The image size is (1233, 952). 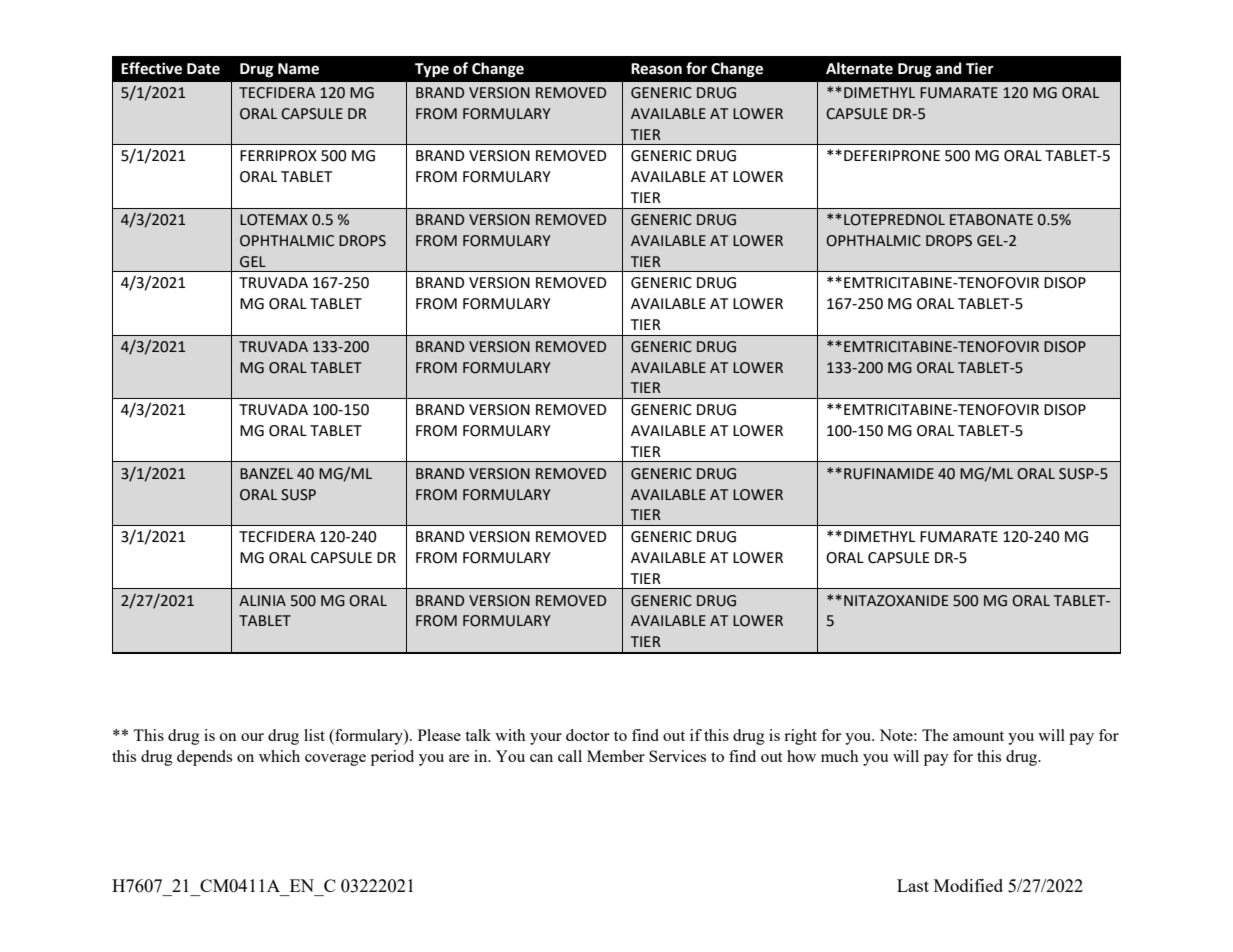 What do you see at coordinates (298, 69) in the document?
I see `Name` at bounding box center [298, 69].
